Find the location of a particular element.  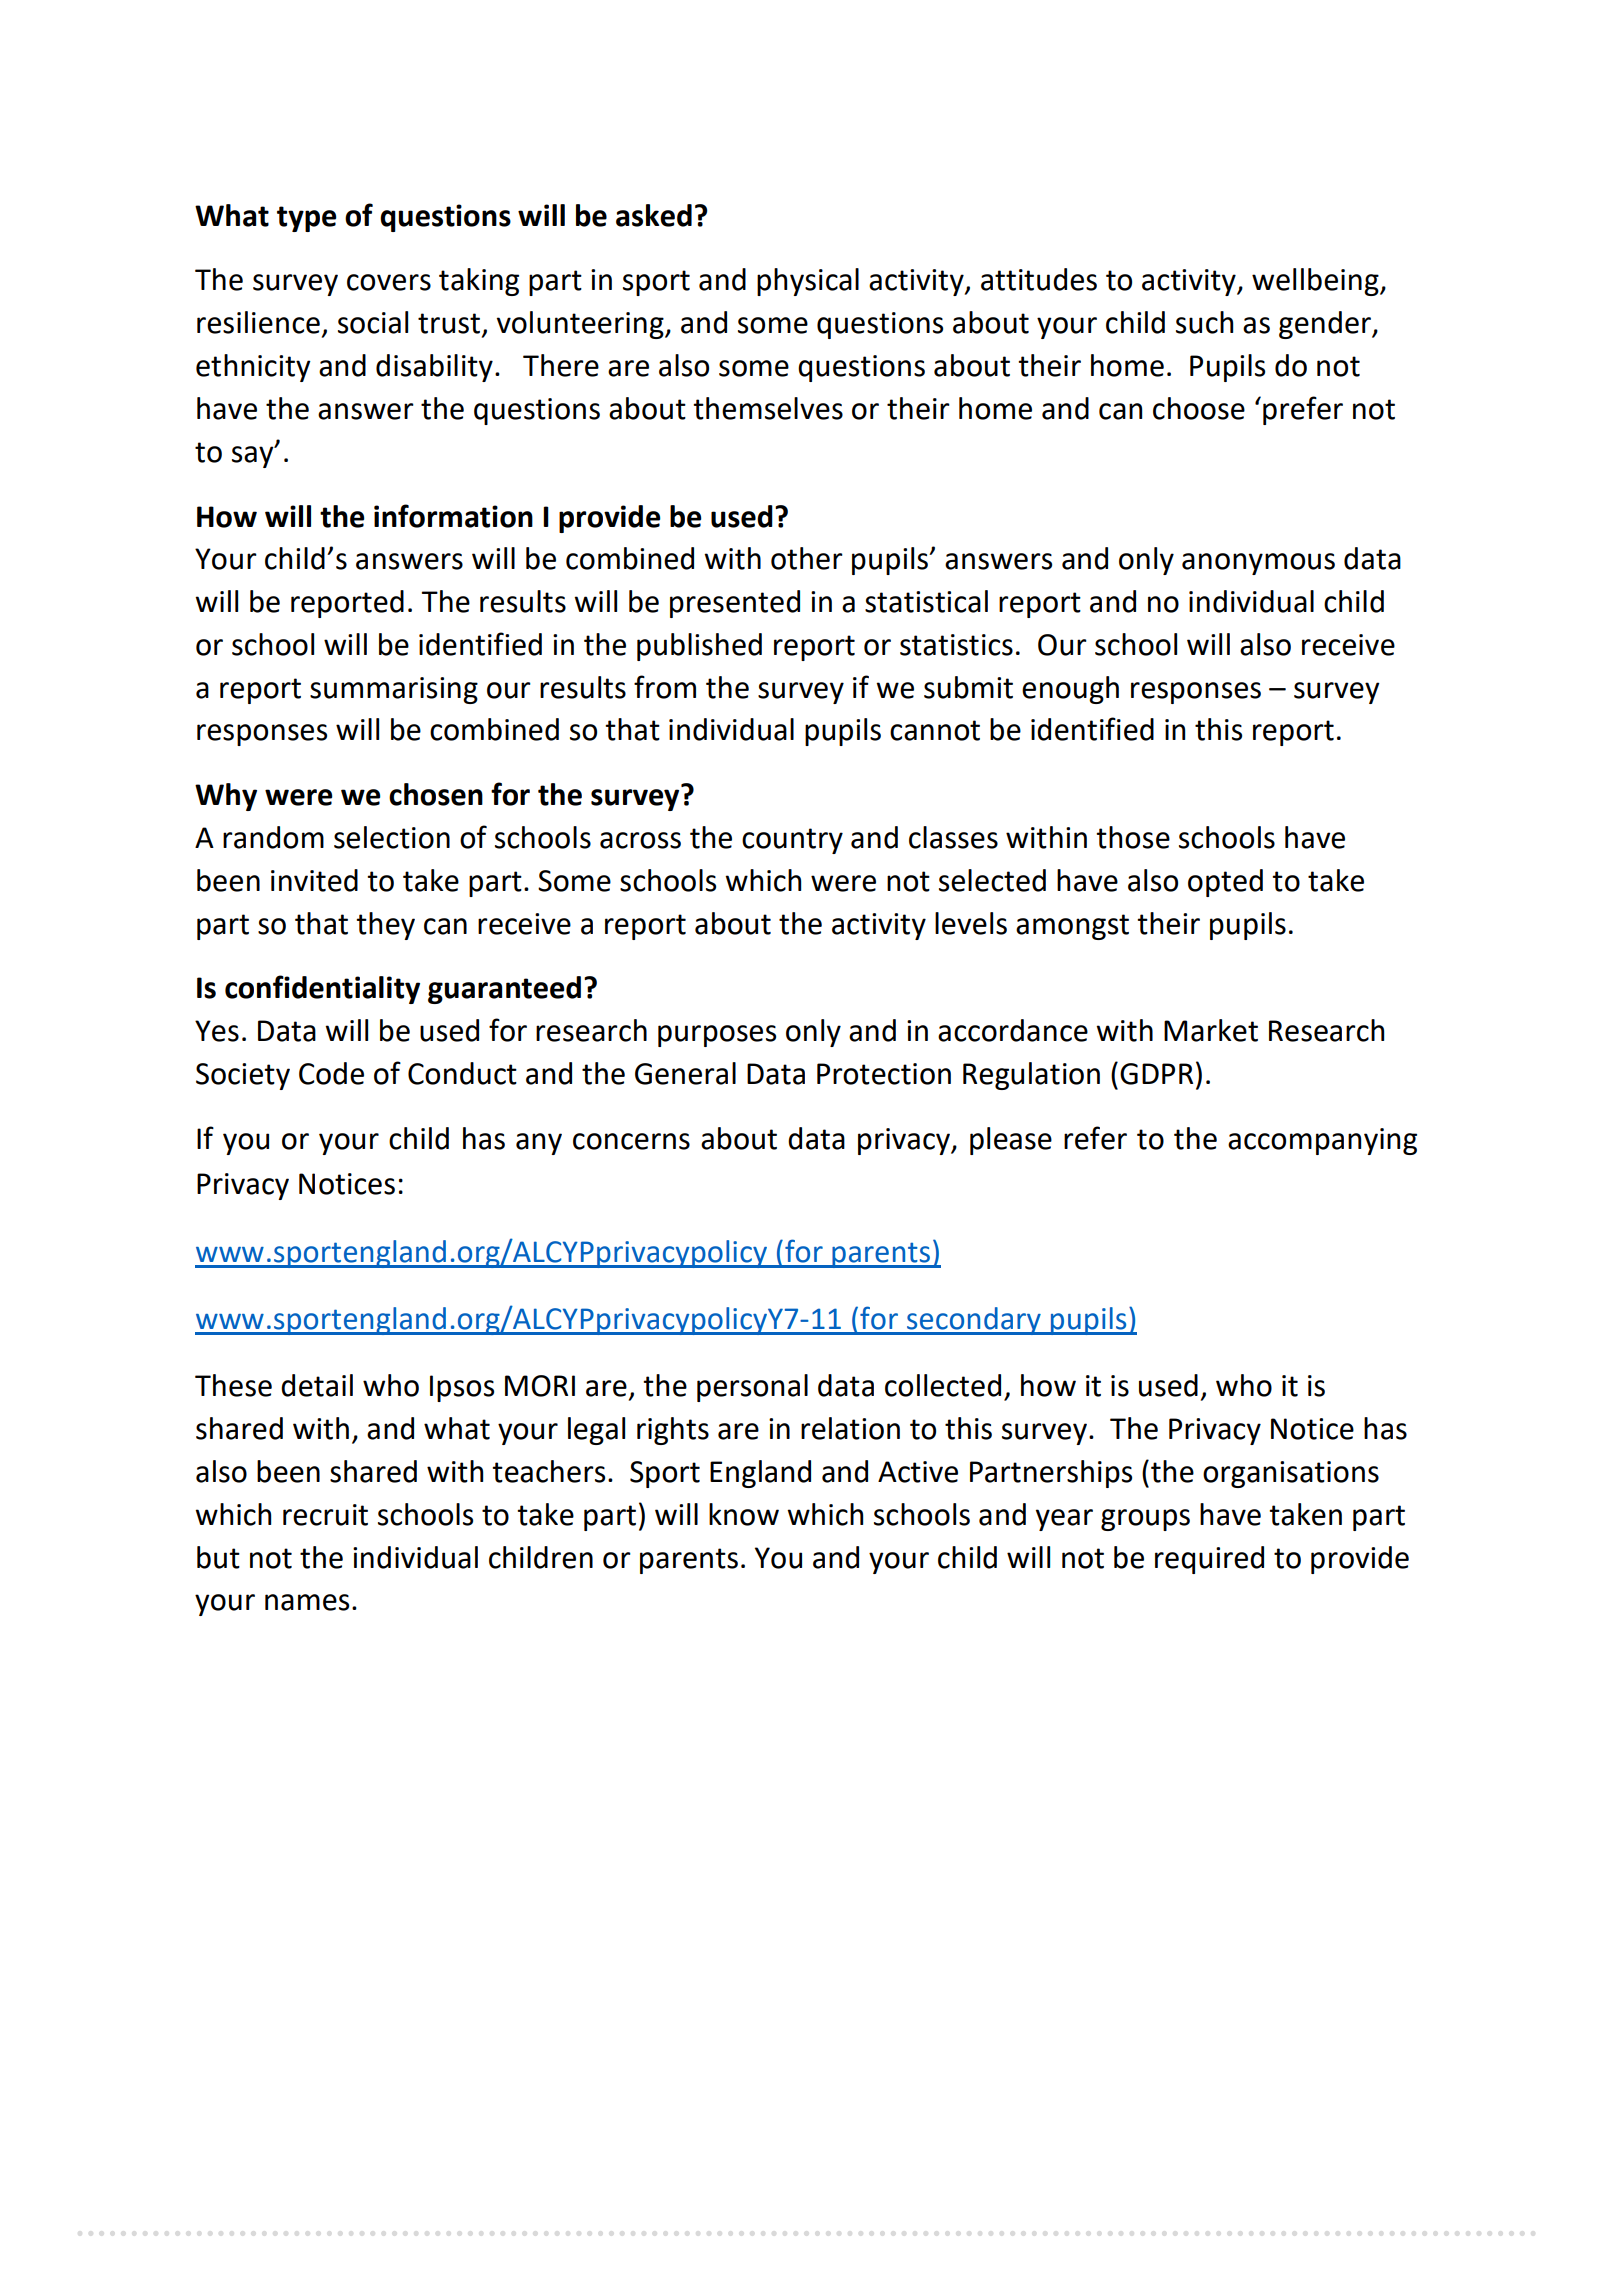

covers is located at coordinates (389, 282).
